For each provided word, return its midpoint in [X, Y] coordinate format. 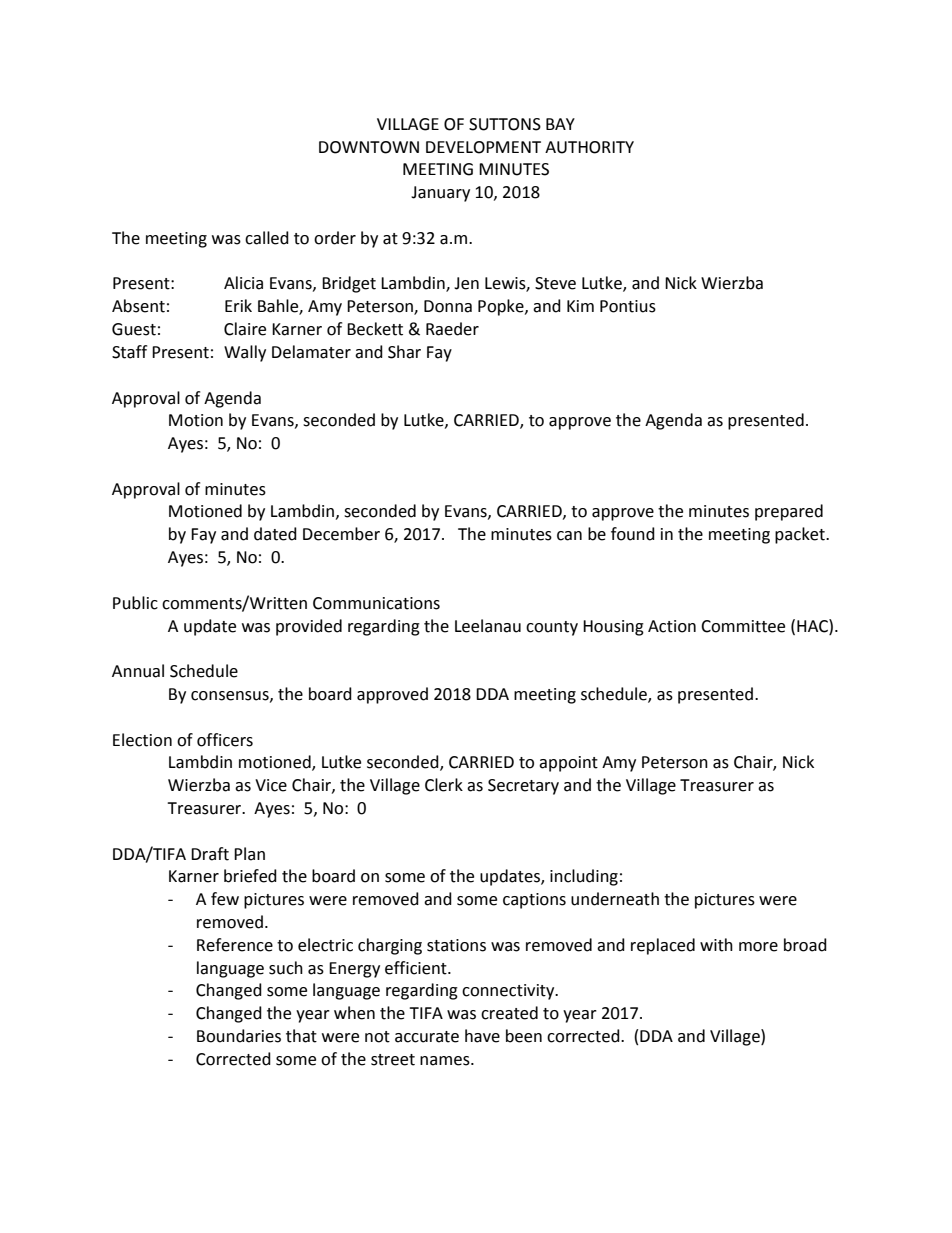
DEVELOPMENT [483, 147]
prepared [789, 512]
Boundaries [239, 1036]
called [267, 238]
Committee [743, 626]
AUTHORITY [589, 147]
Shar [404, 352]
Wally [245, 353]
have [482, 1036]
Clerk [444, 785]
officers [225, 740]
